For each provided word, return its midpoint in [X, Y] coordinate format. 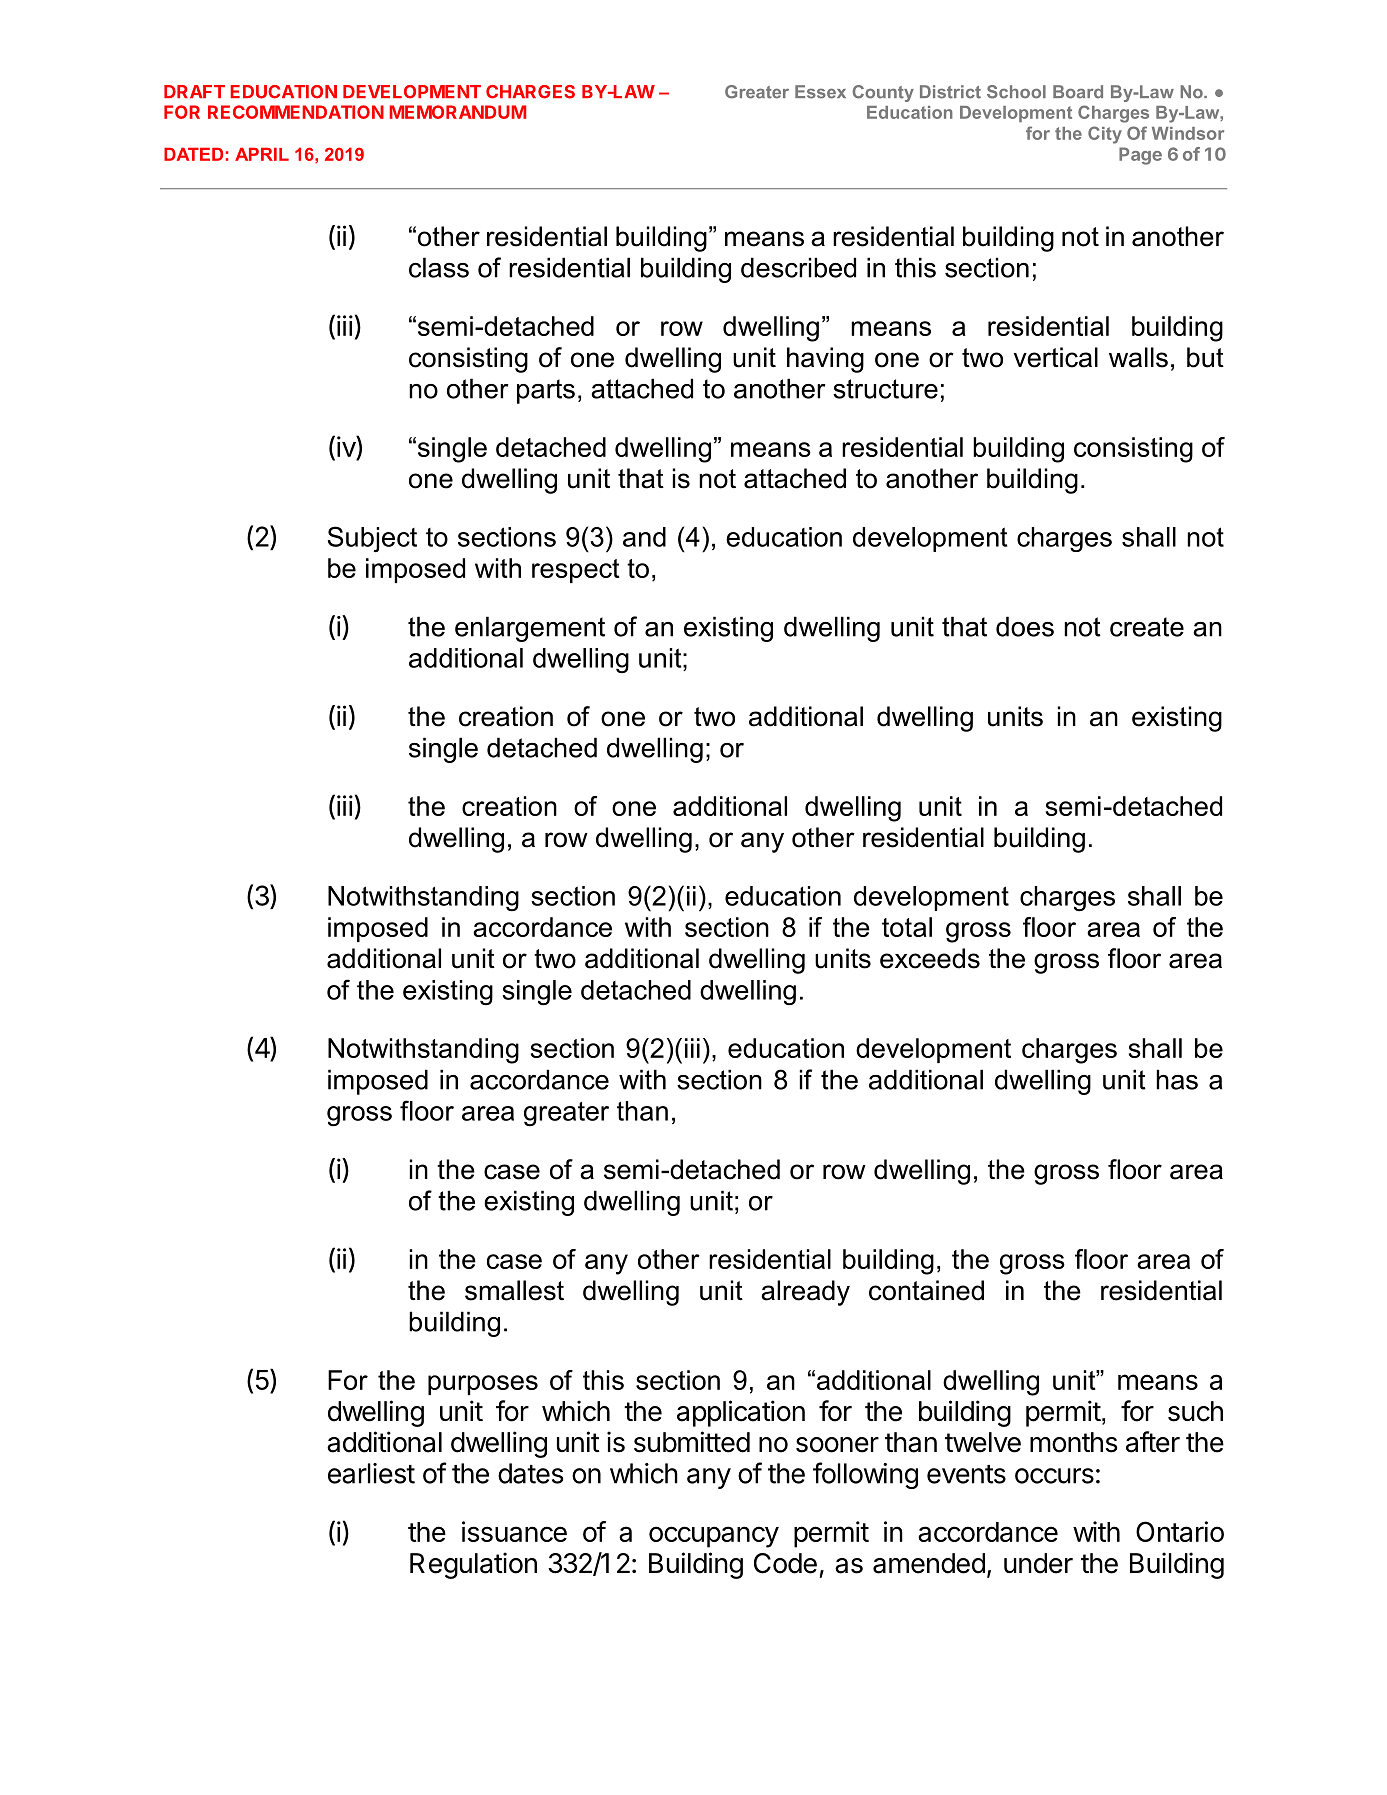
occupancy [714, 1537]
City [1105, 135]
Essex [820, 92]
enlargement [530, 629]
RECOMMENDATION [296, 112]
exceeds [930, 958]
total [907, 927]
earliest [371, 1473]
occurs [1054, 1476]
